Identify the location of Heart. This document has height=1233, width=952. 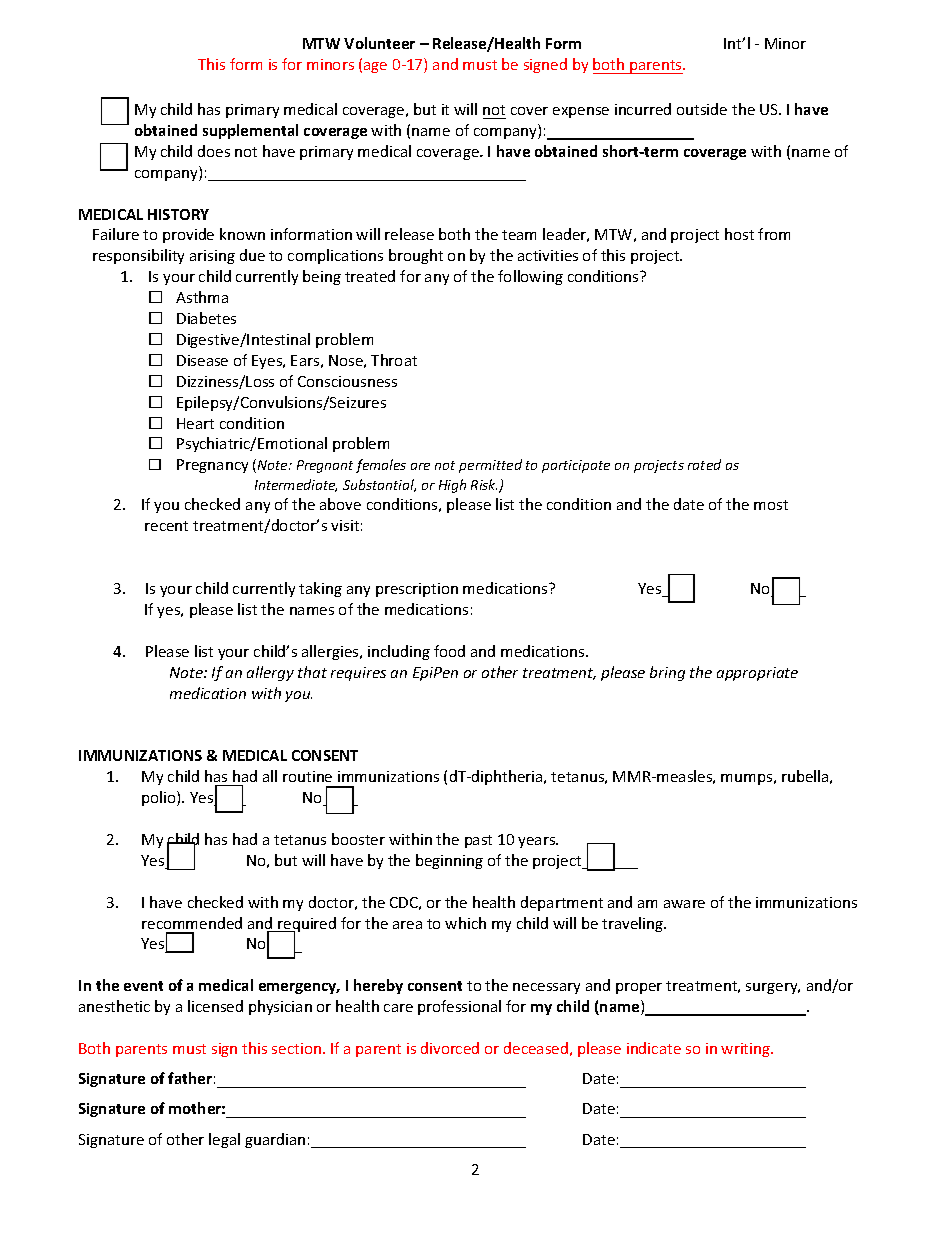
(195, 423).
